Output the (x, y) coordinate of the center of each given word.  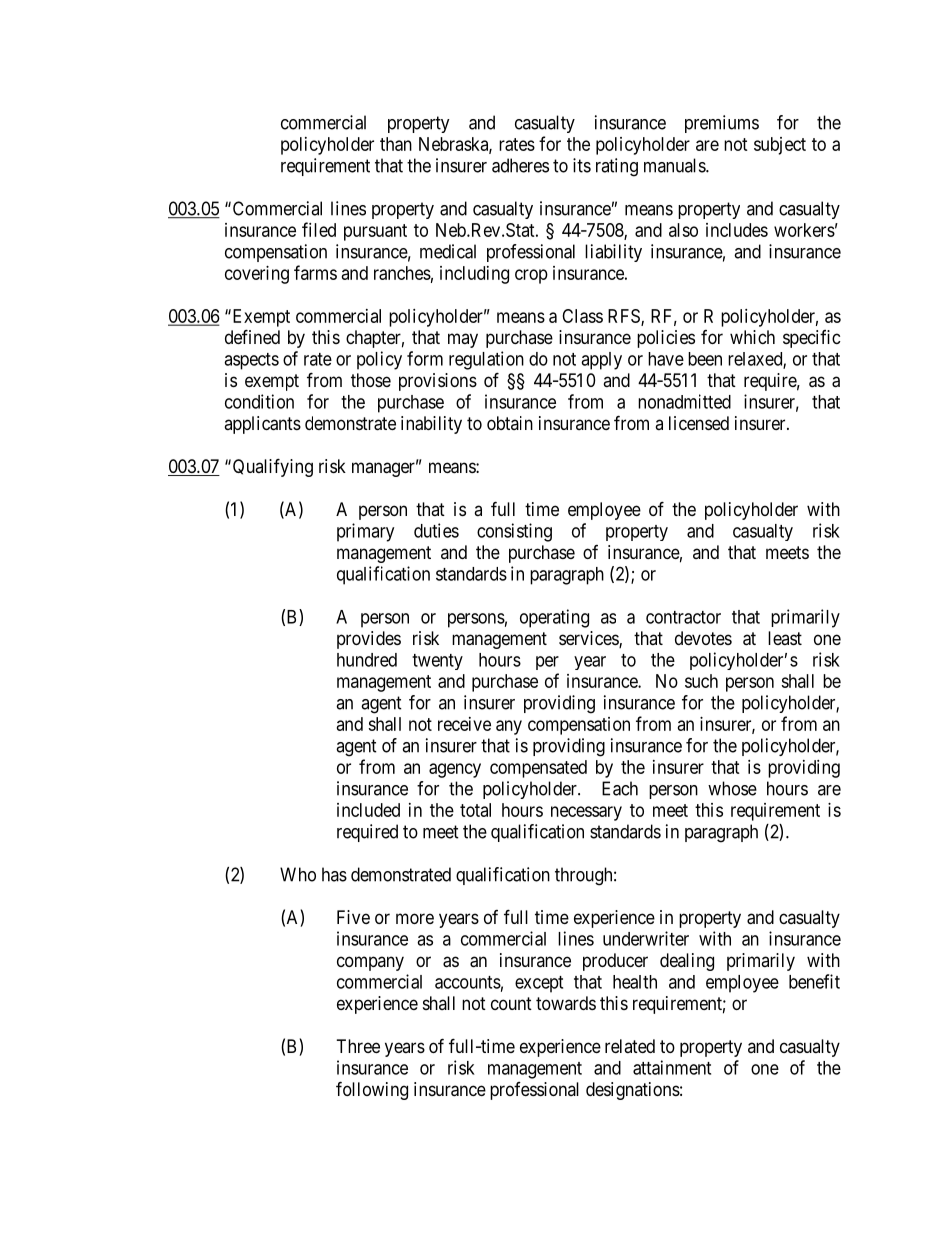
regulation (486, 360)
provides (369, 640)
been (705, 359)
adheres (520, 165)
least (785, 638)
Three (358, 1046)
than (396, 144)
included (368, 810)
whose (732, 788)
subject (780, 146)
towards (566, 1003)
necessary (586, 813)
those (371, 380)
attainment (672, 1067)
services (589, 639)
